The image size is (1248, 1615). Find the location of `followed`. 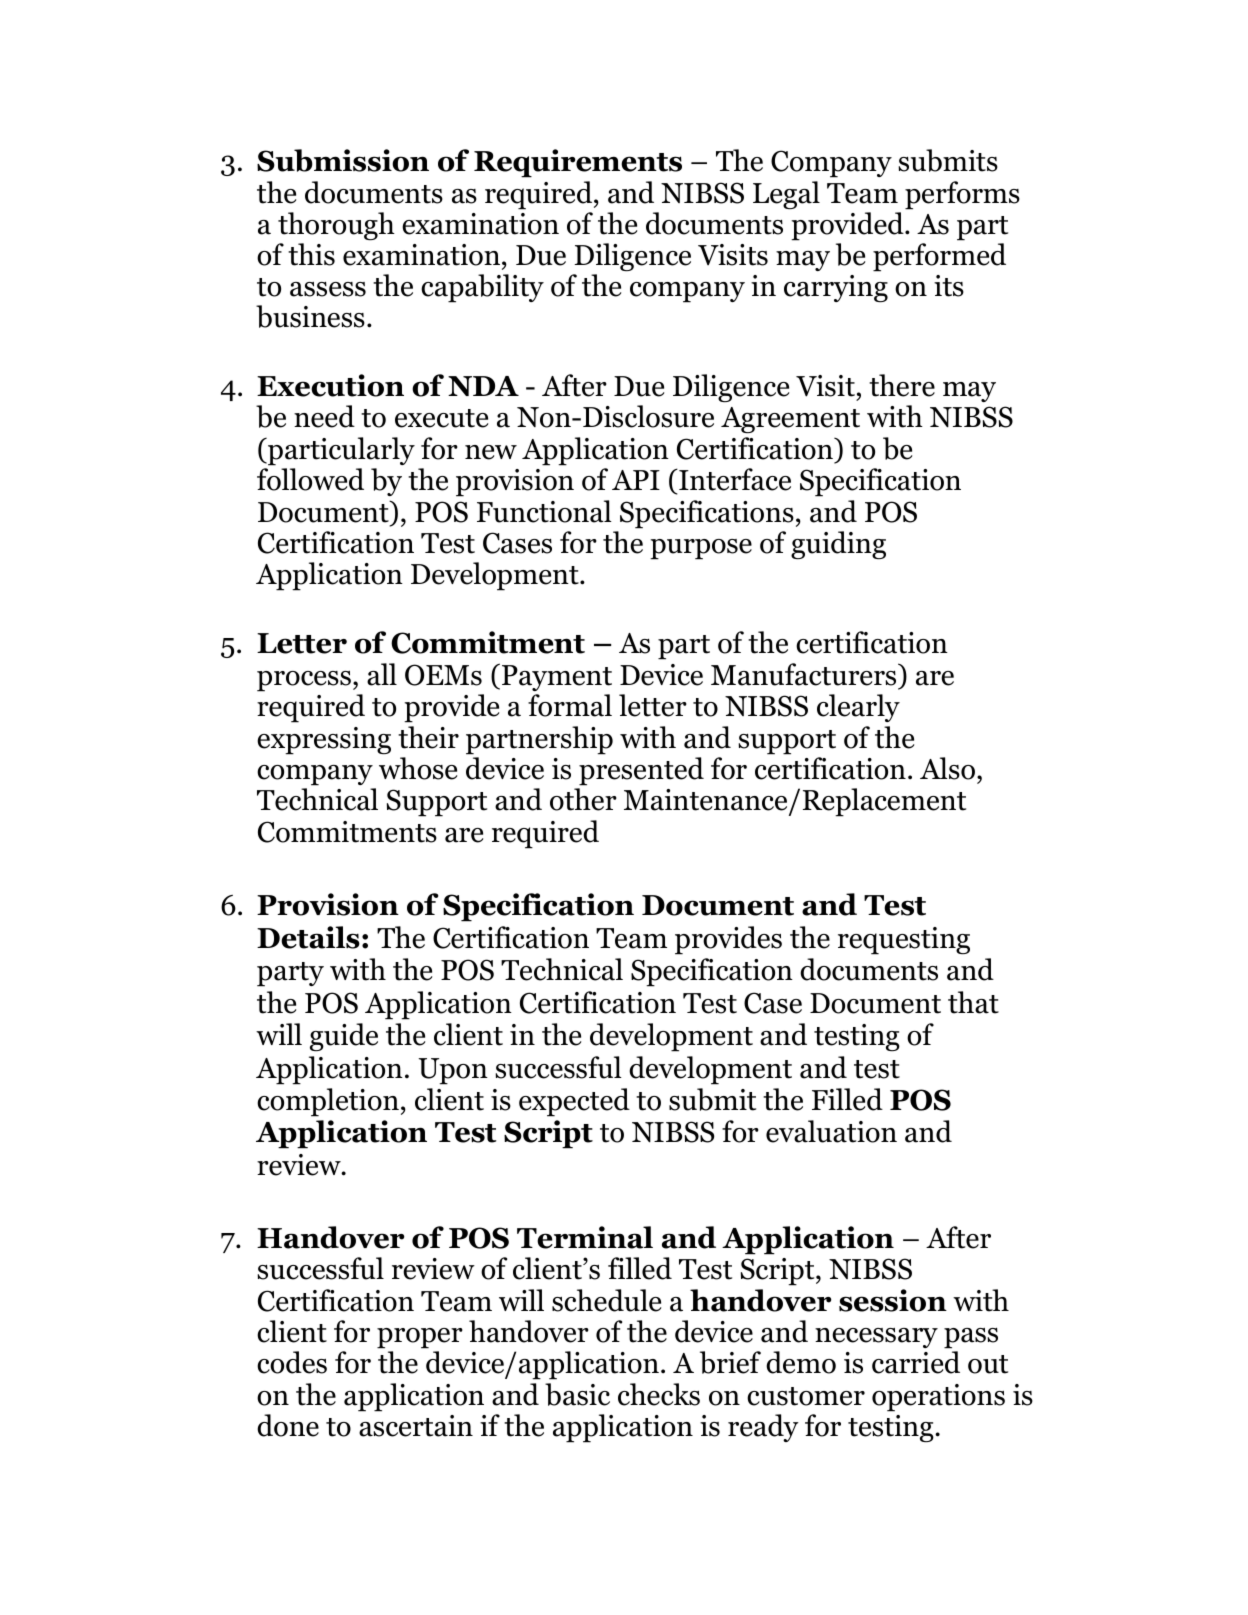

followed is located at coordinates (310, 479).
